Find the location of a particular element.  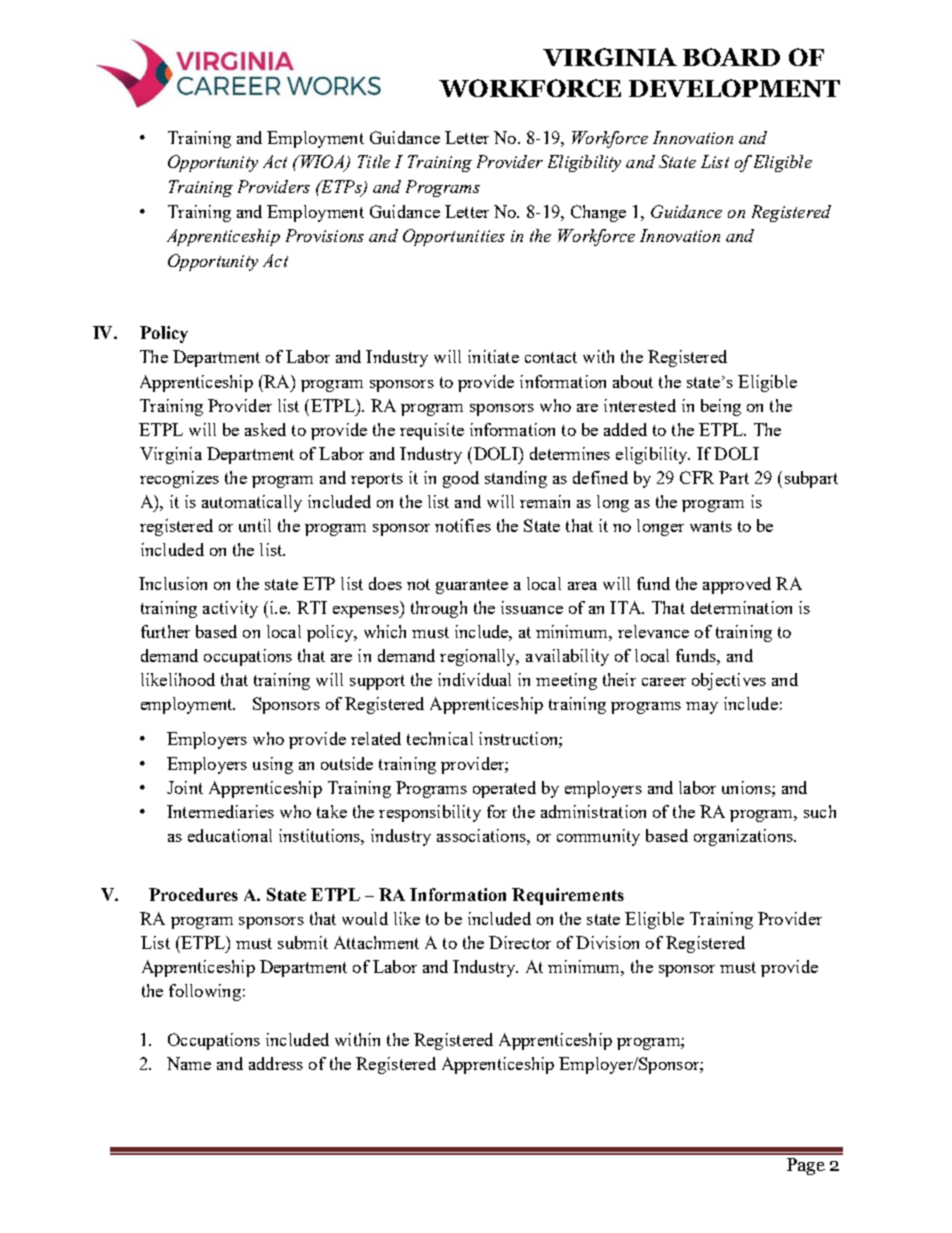

Page is located at coordinates (806, 1166).
